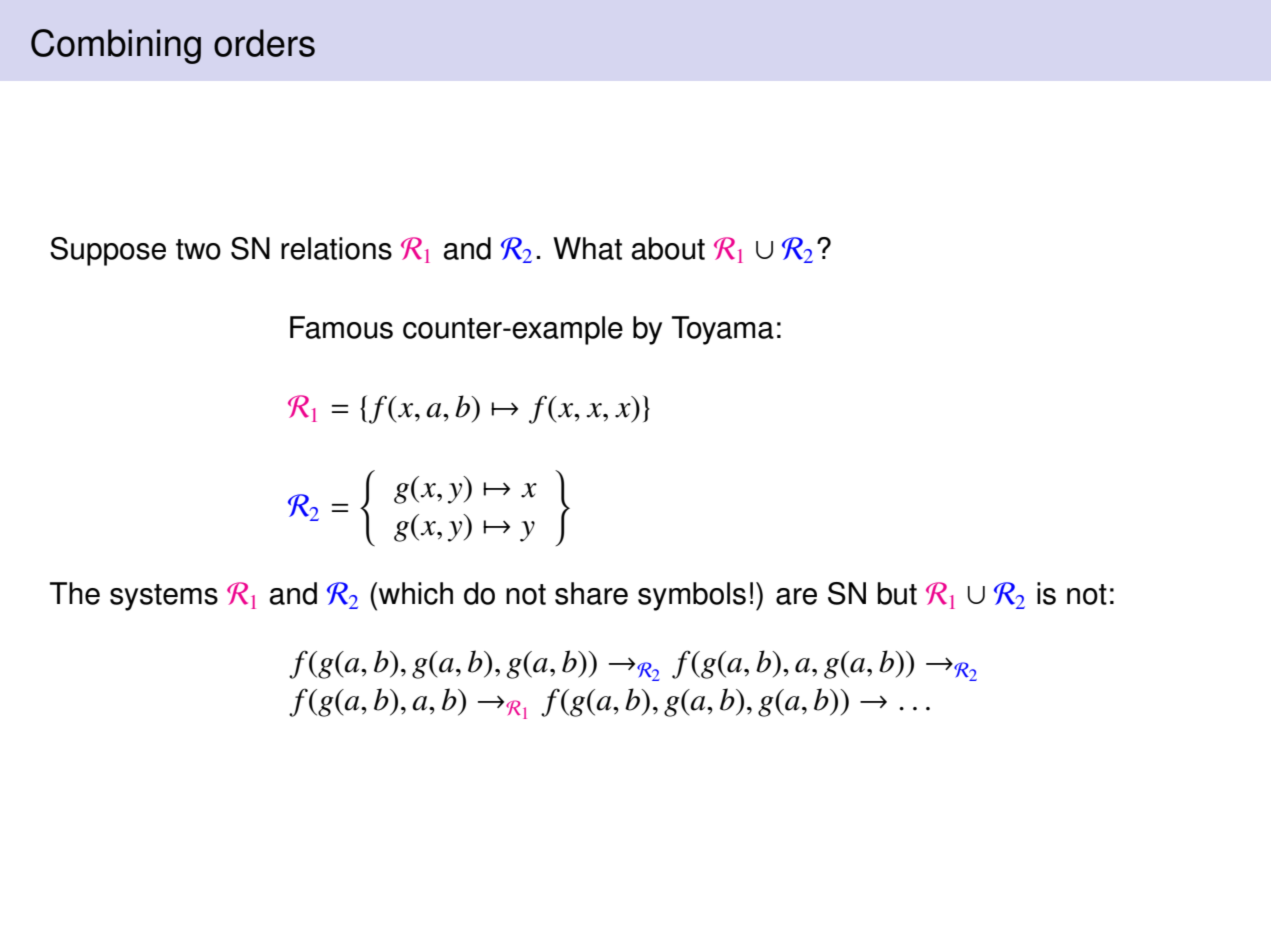  I want to click on Toyama, so click(723, 330).
